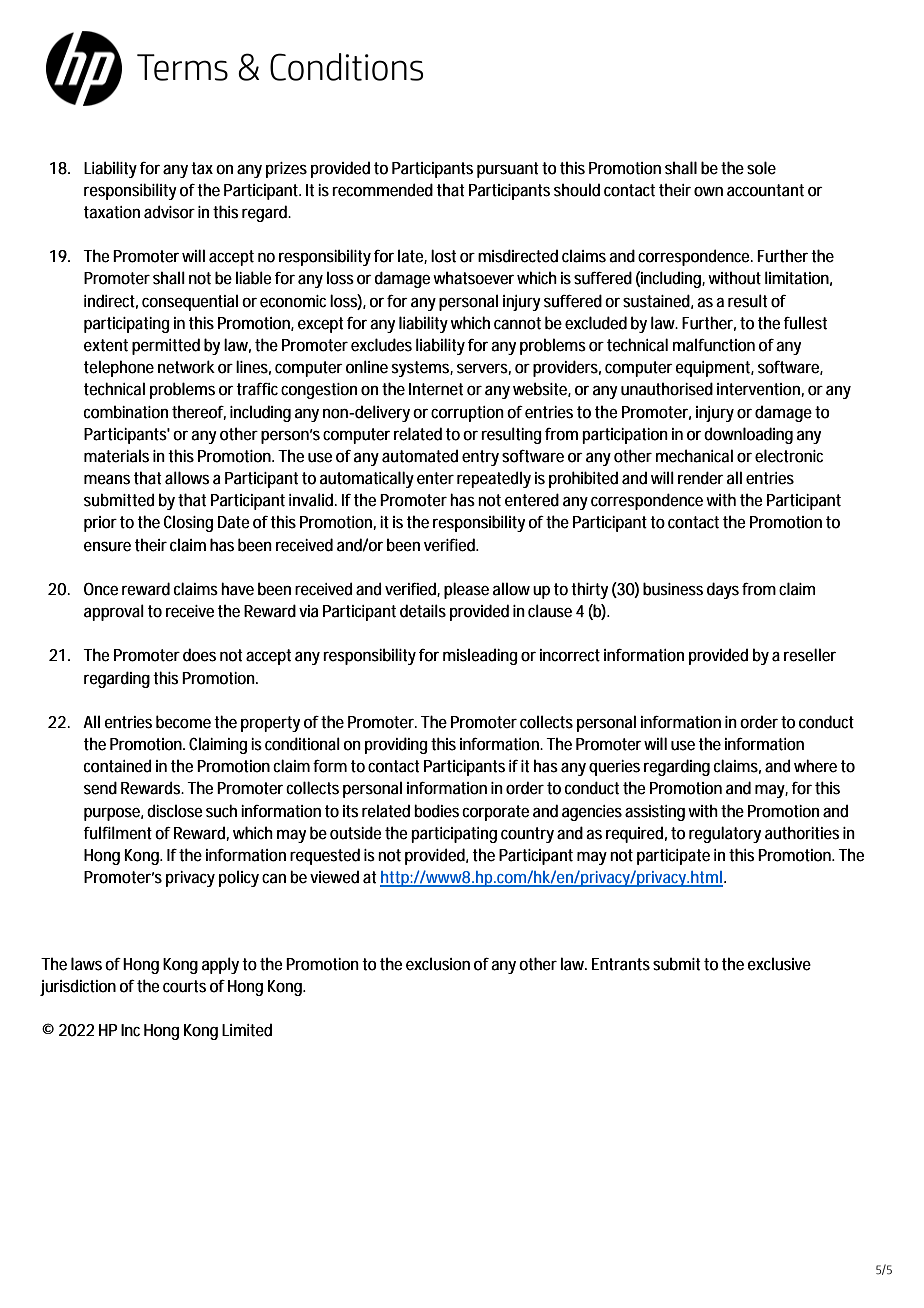 The height and width of the document is (1308, 924). What do you see at coordinates (761, 168) in the document?
I see `sole` at bounding box center [761, 168].
